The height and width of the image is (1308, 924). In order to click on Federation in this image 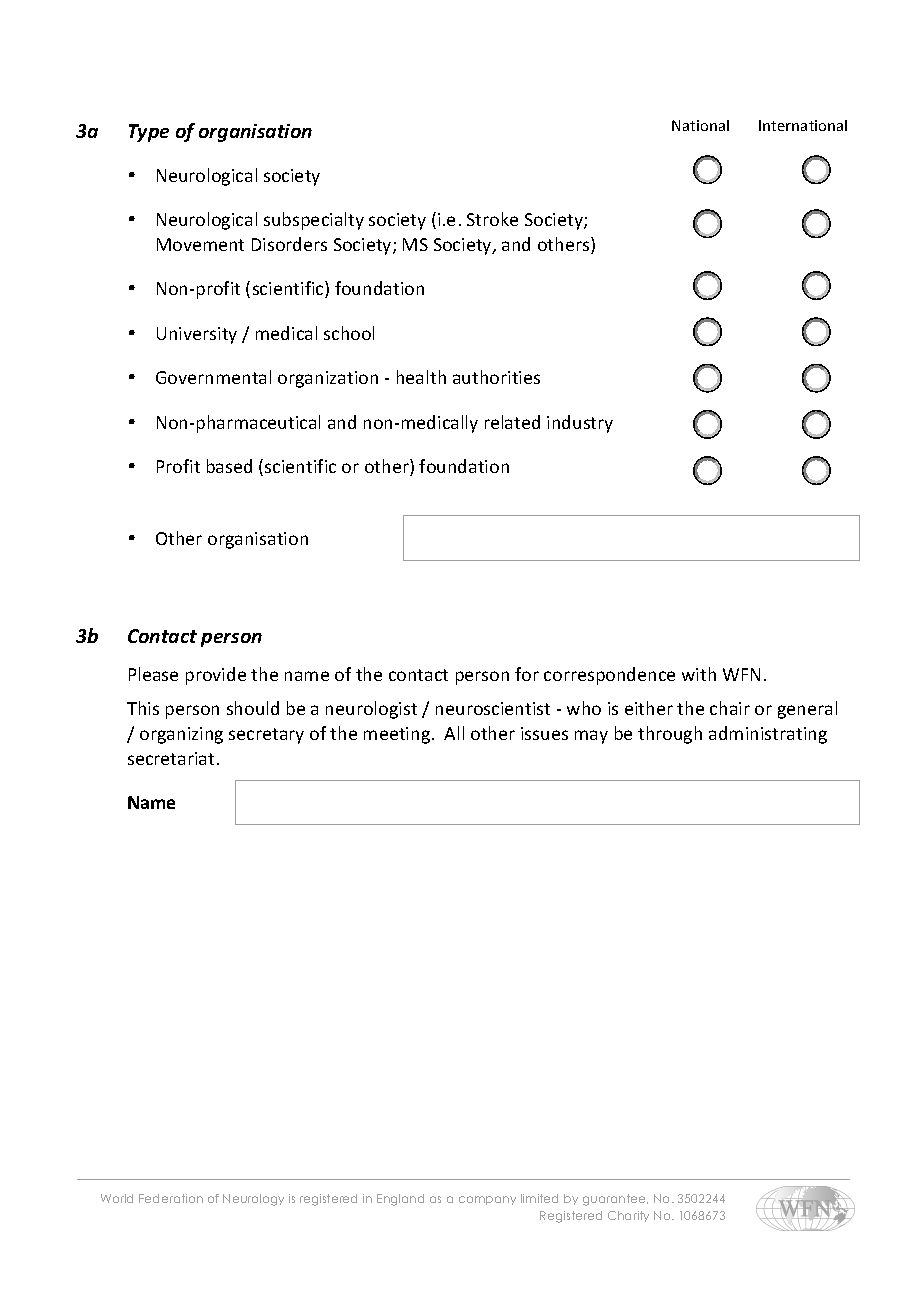, I will do `click(171, 1198)`.
